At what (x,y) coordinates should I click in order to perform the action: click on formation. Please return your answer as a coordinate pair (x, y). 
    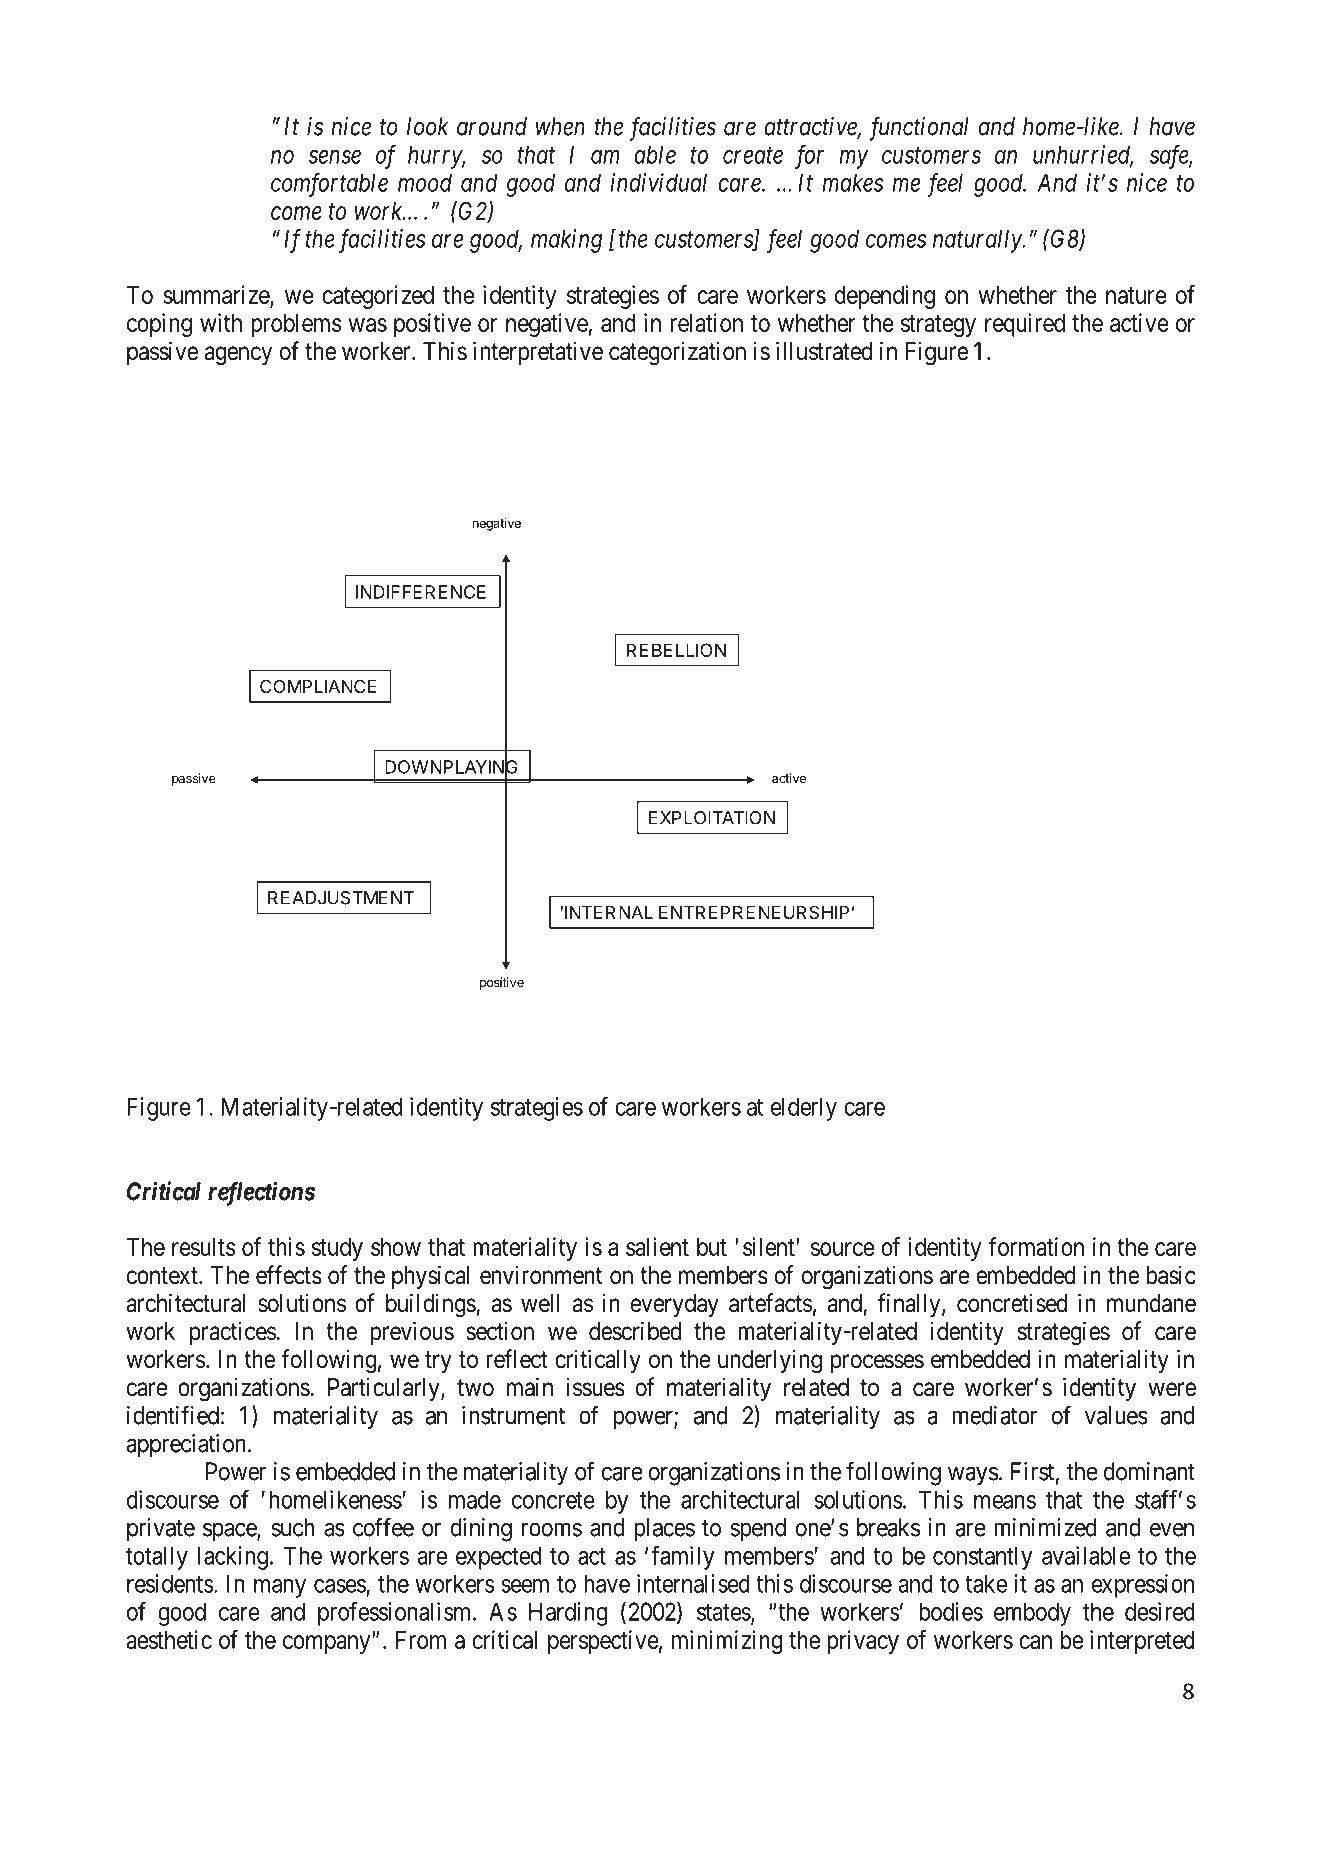
    Looking at the image, I should click on (1036, 1246).
